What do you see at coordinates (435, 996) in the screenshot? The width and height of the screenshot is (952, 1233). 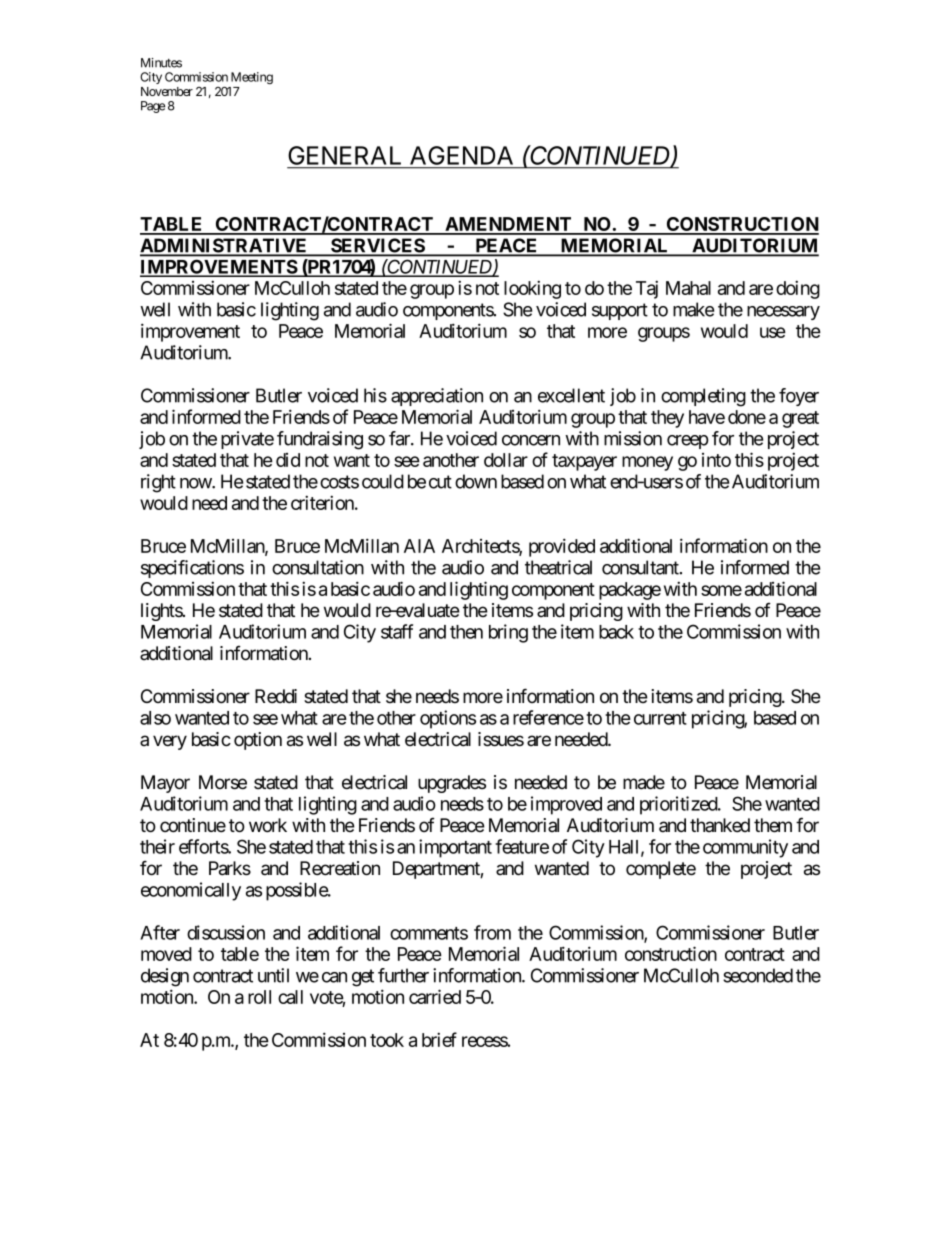 I see `carried` at bounding box center [435, 996].
